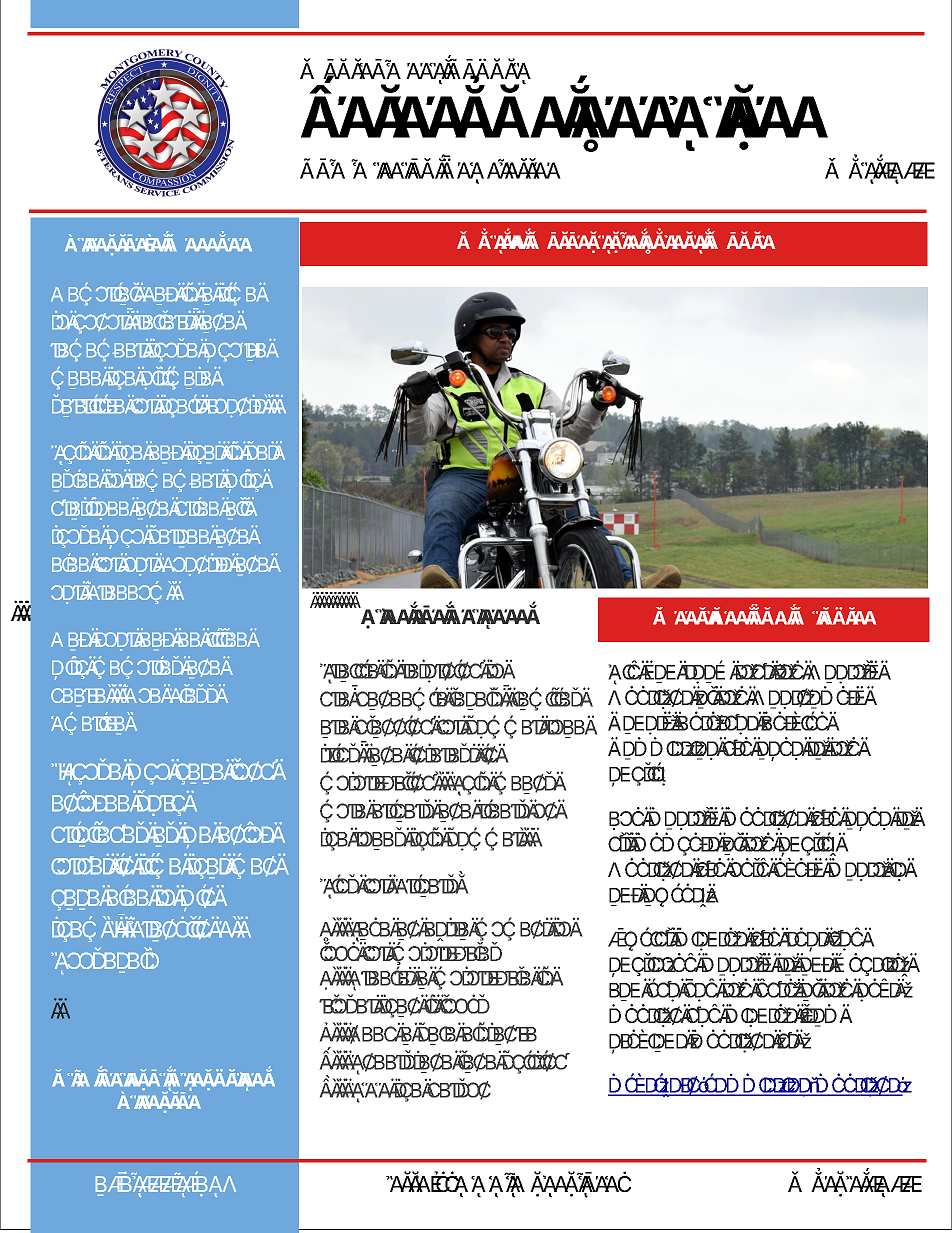  I want to click on made, so click(76, 378).
